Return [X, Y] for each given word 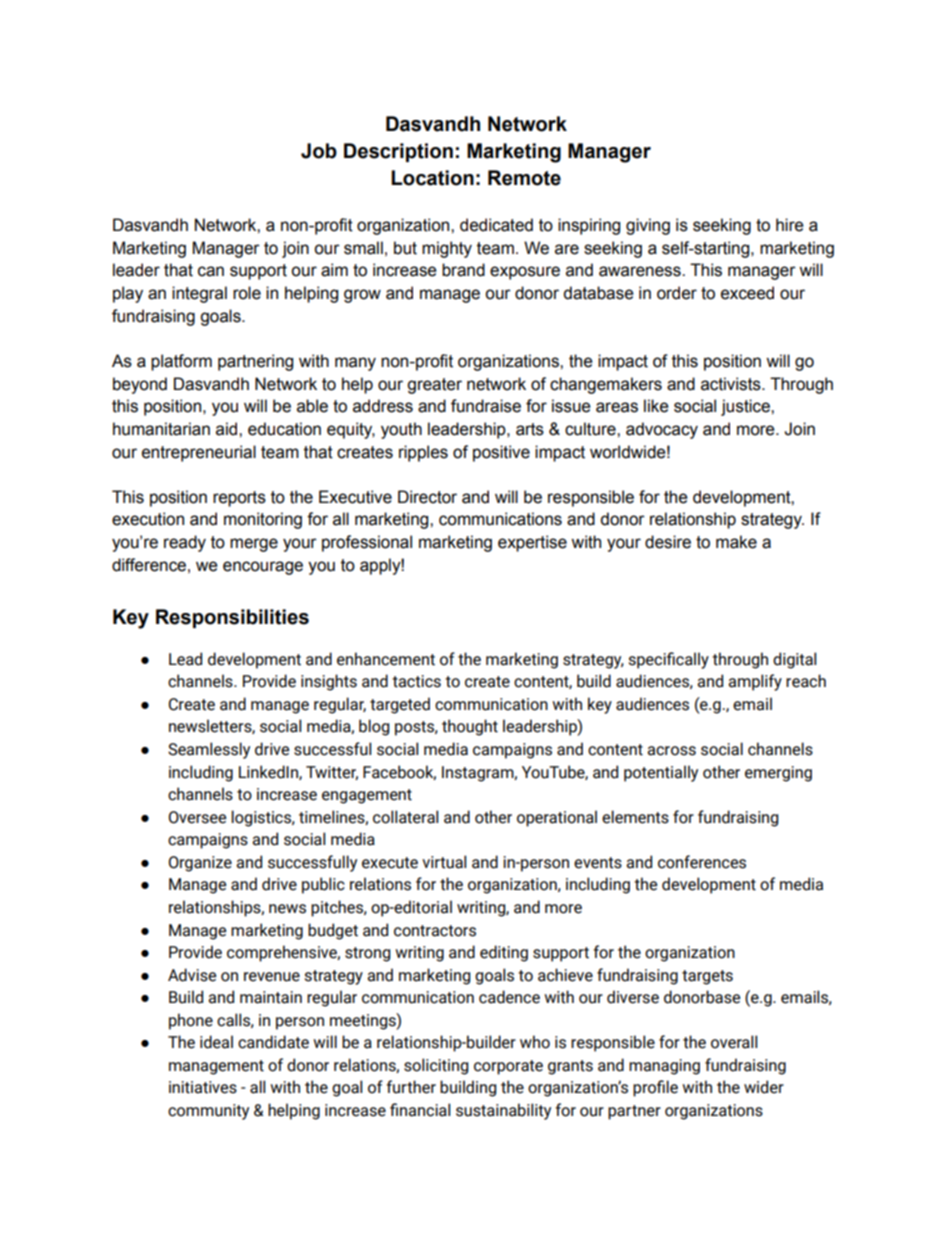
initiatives [203, 1087]
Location [432, 178]
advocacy [662, 430]
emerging [778, 774]
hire [790, 225]
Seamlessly [209, 750]
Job [319, 151]
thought [470, 727]
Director [427, 497]
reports [239, 499]
